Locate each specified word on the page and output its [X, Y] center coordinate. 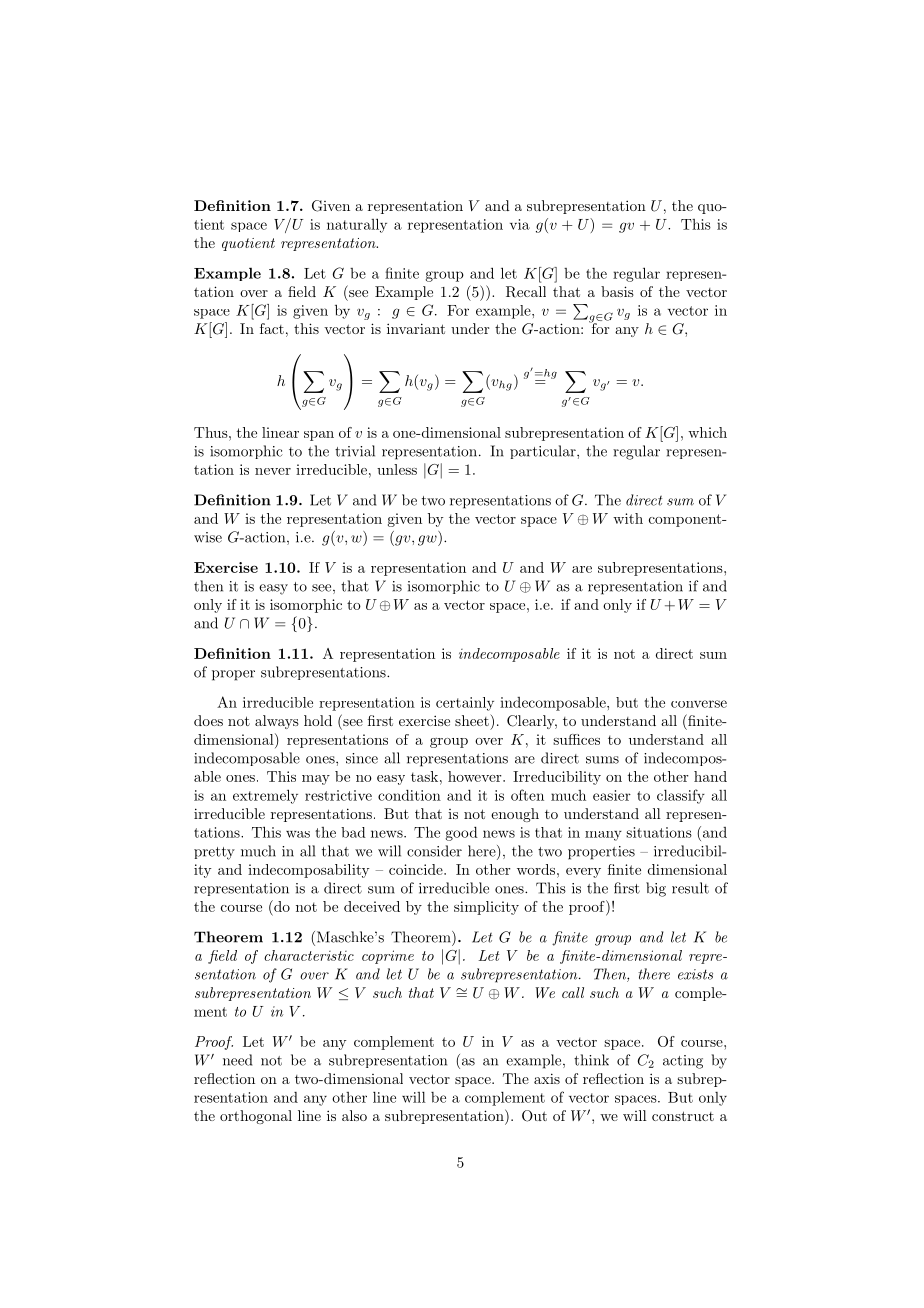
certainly [465, 704]
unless [397, 469]
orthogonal [256, 1117]
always [277, 722]
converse [699, 704]
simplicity [486, 908]
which [707, 432]
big [656, 889]
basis [617, 291]
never [273, 471]
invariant [416, 328]
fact [272, 328]
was [298, 834]
